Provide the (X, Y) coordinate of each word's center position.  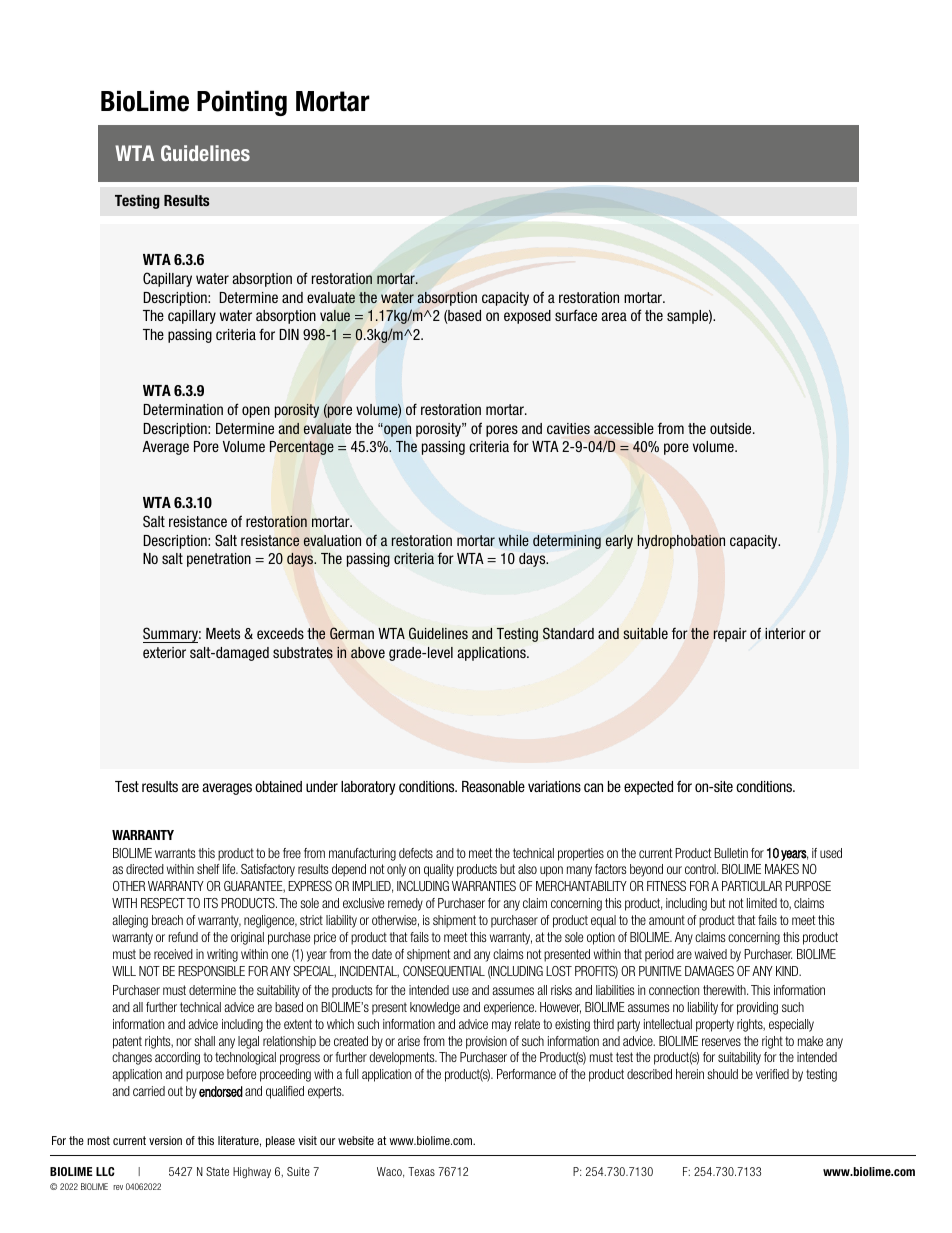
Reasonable (493, 786)
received (173, 954)
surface (576, 315)
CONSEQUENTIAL (444, 971)
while (514, 540)
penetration (219, 560)
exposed (527, 317)
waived (711, 954)
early (619, 542)
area (614, 316)
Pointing (242, 103)
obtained (278, 786)
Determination (183, 409)
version (165, 1140)
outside (732, 428)
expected (648, 788)
